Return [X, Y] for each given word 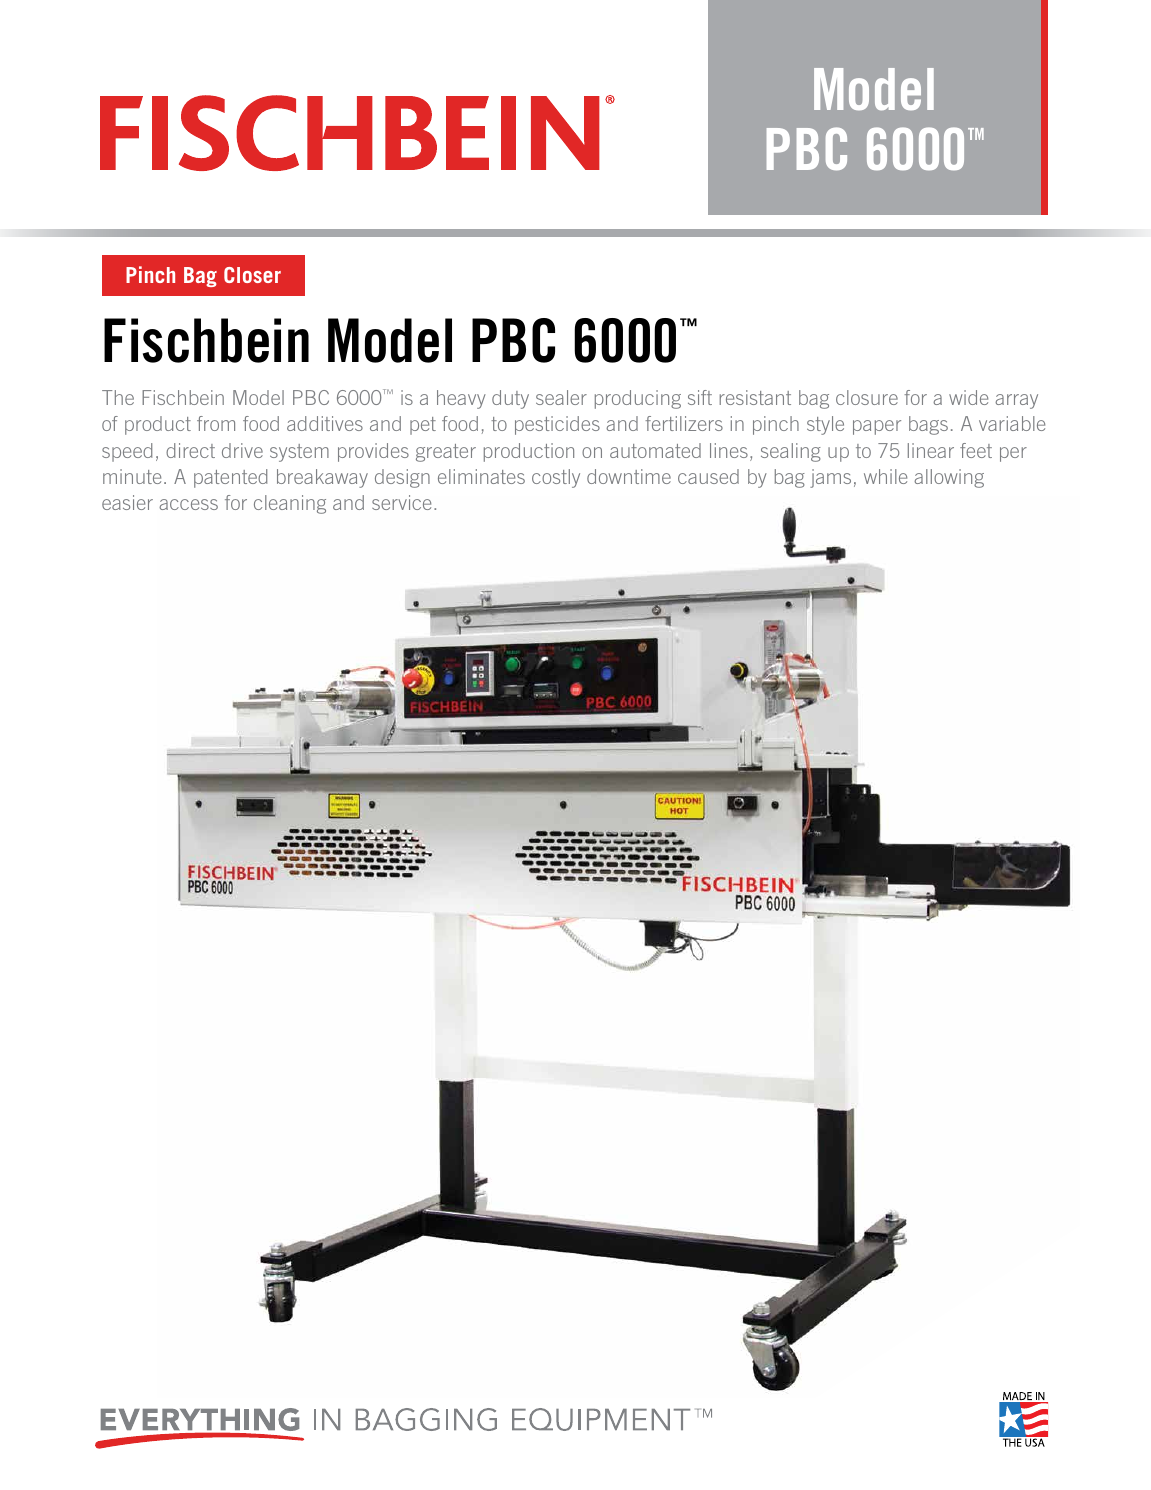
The [118, 397]
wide [968, 397]
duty [510, 399]
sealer [561, 397]
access [188, 504]
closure [867, 397]
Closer [252, 275]
